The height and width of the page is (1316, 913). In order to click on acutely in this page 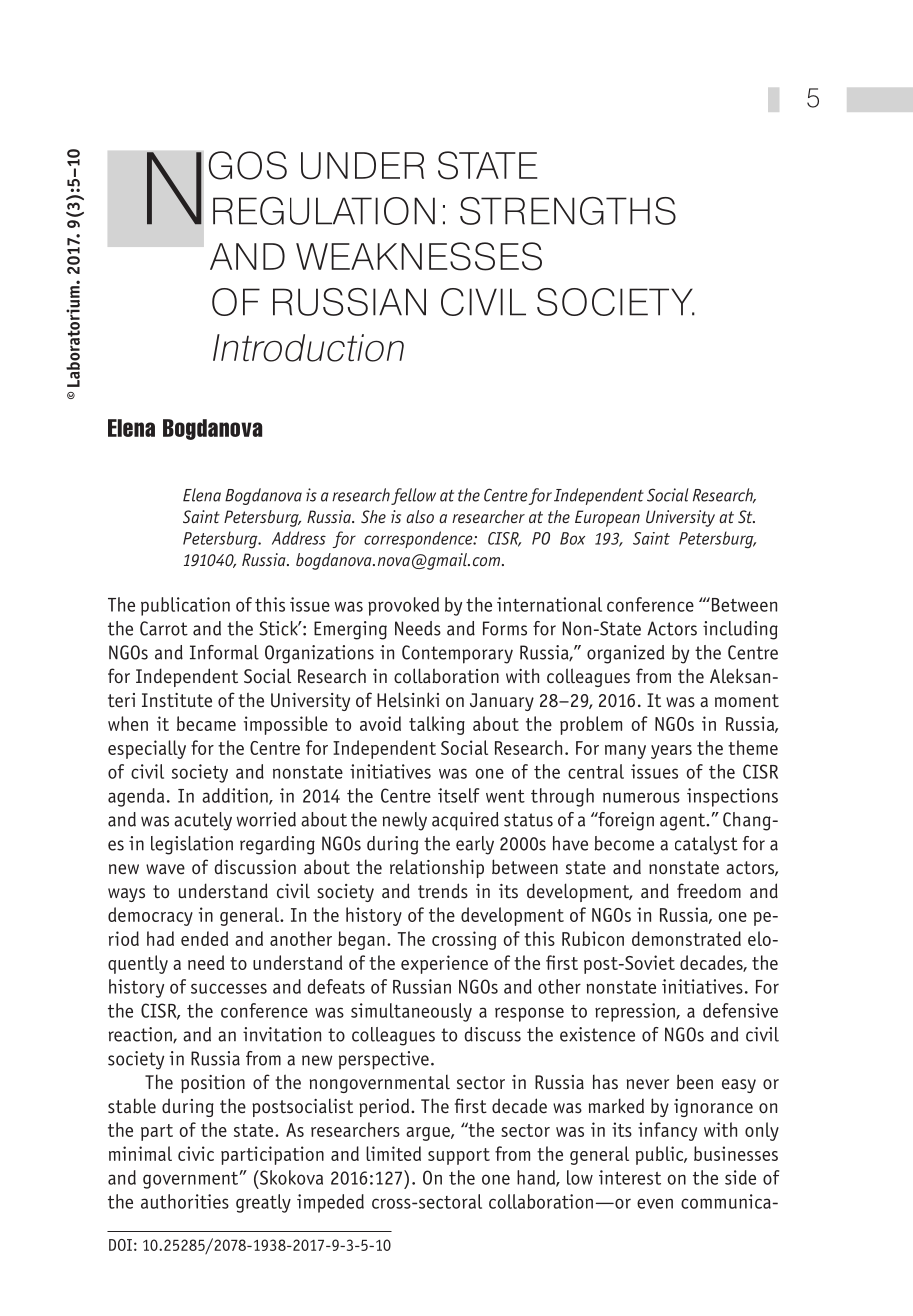, I will do `click(203, 821)`.
